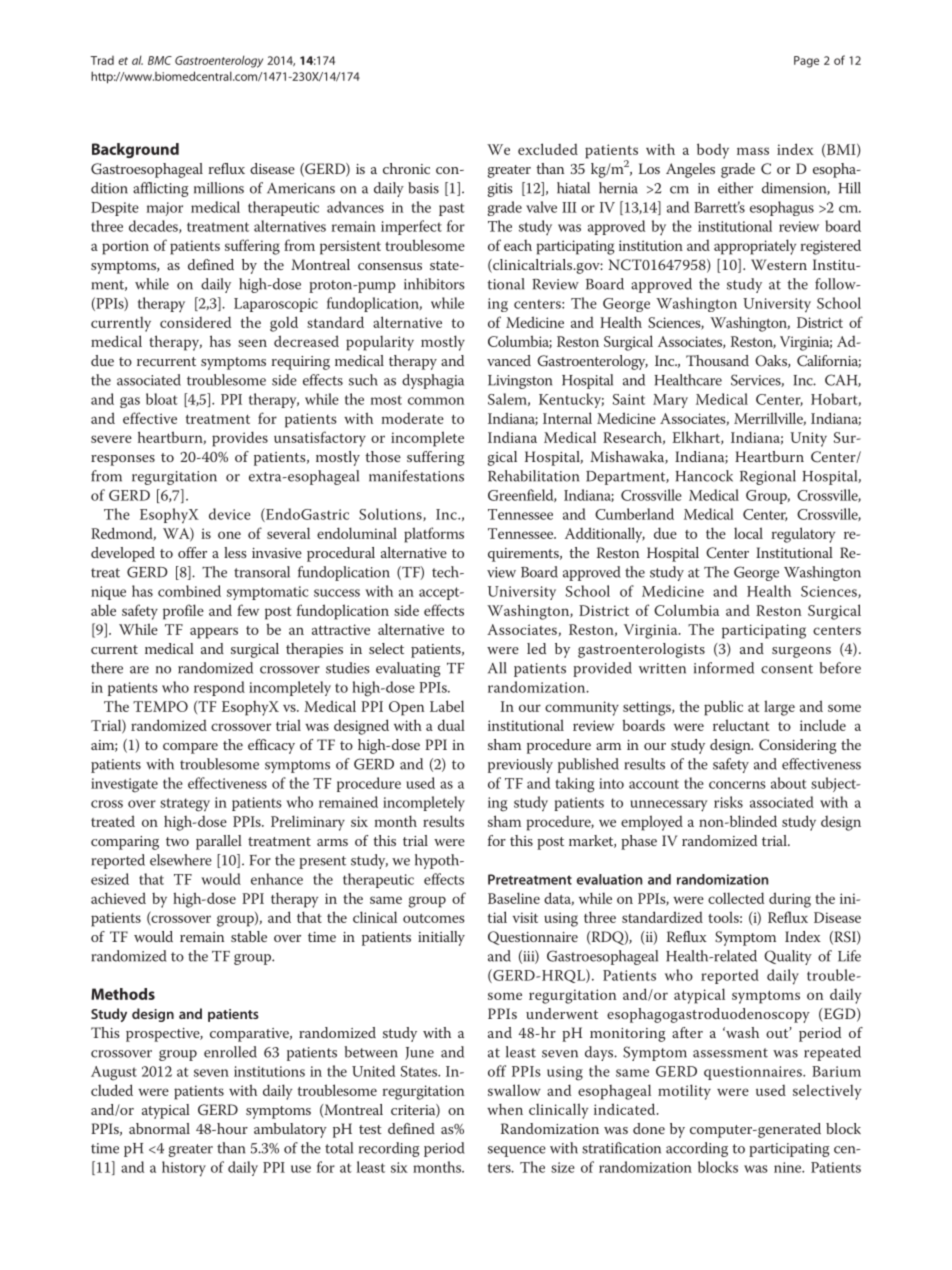 The height and width of the image is (1270, 952). Describe the element at coordinates (768, 477) in the image. I see `Regional` at that location.
